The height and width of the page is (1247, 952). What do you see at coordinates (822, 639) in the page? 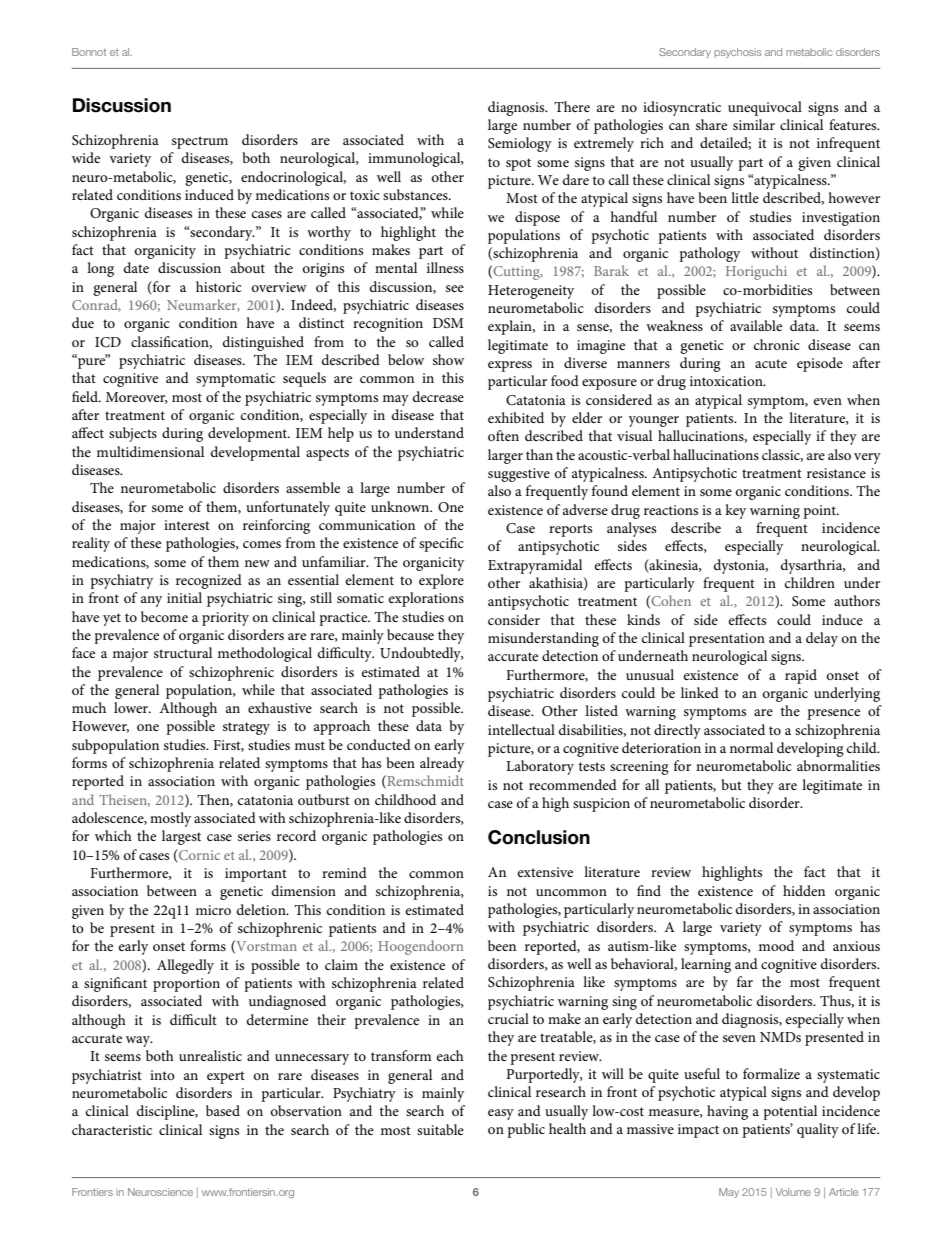
I see `delay` at bounding box center [822, 639].
